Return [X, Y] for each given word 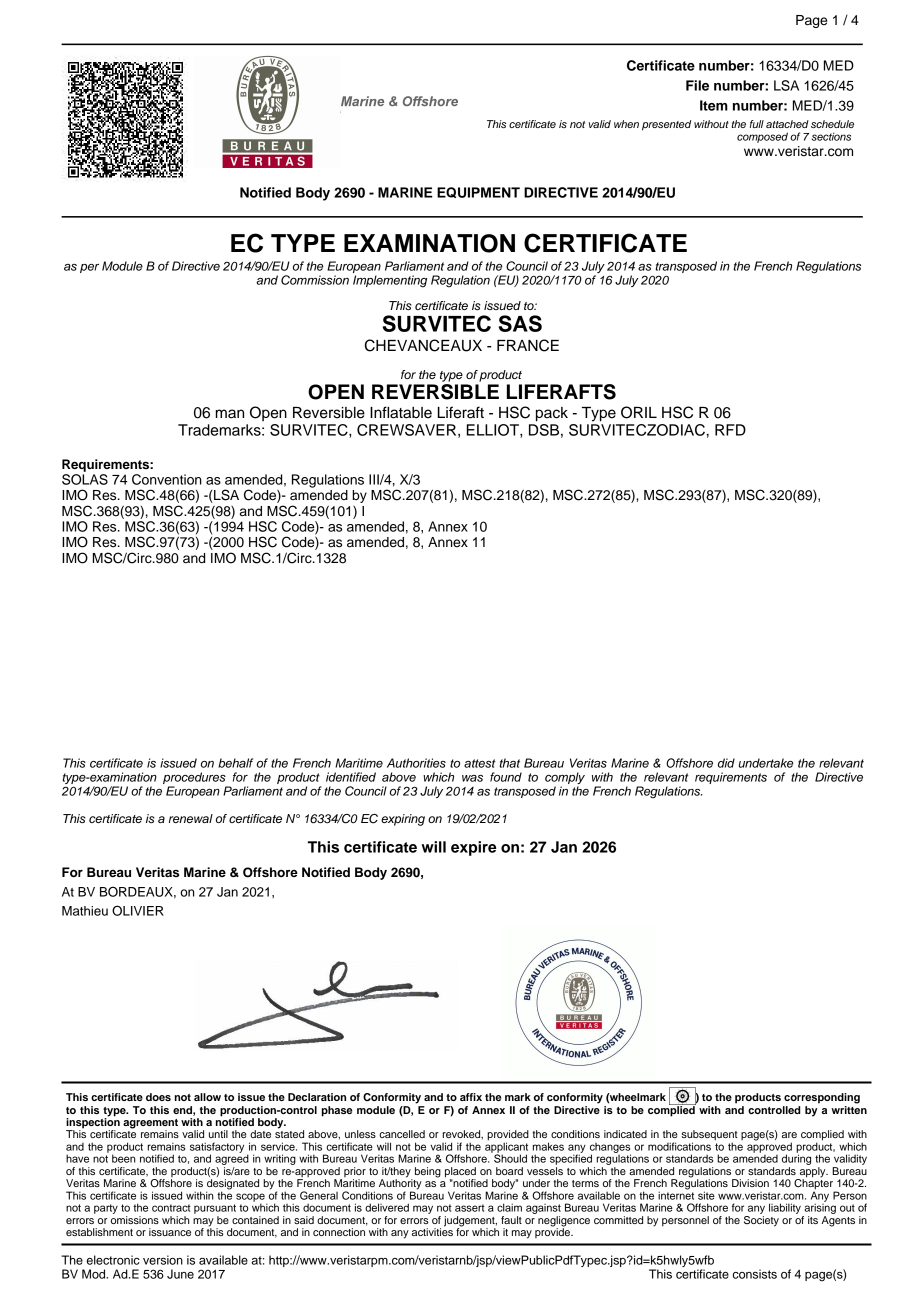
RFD [730, 430]
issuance [170, 1232]
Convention [167, 479]
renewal [191, 818]
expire [474, 848]
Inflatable [401, 412]
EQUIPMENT [478, 192]
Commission [315, 280]
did [726, 763]
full [757, 124]
